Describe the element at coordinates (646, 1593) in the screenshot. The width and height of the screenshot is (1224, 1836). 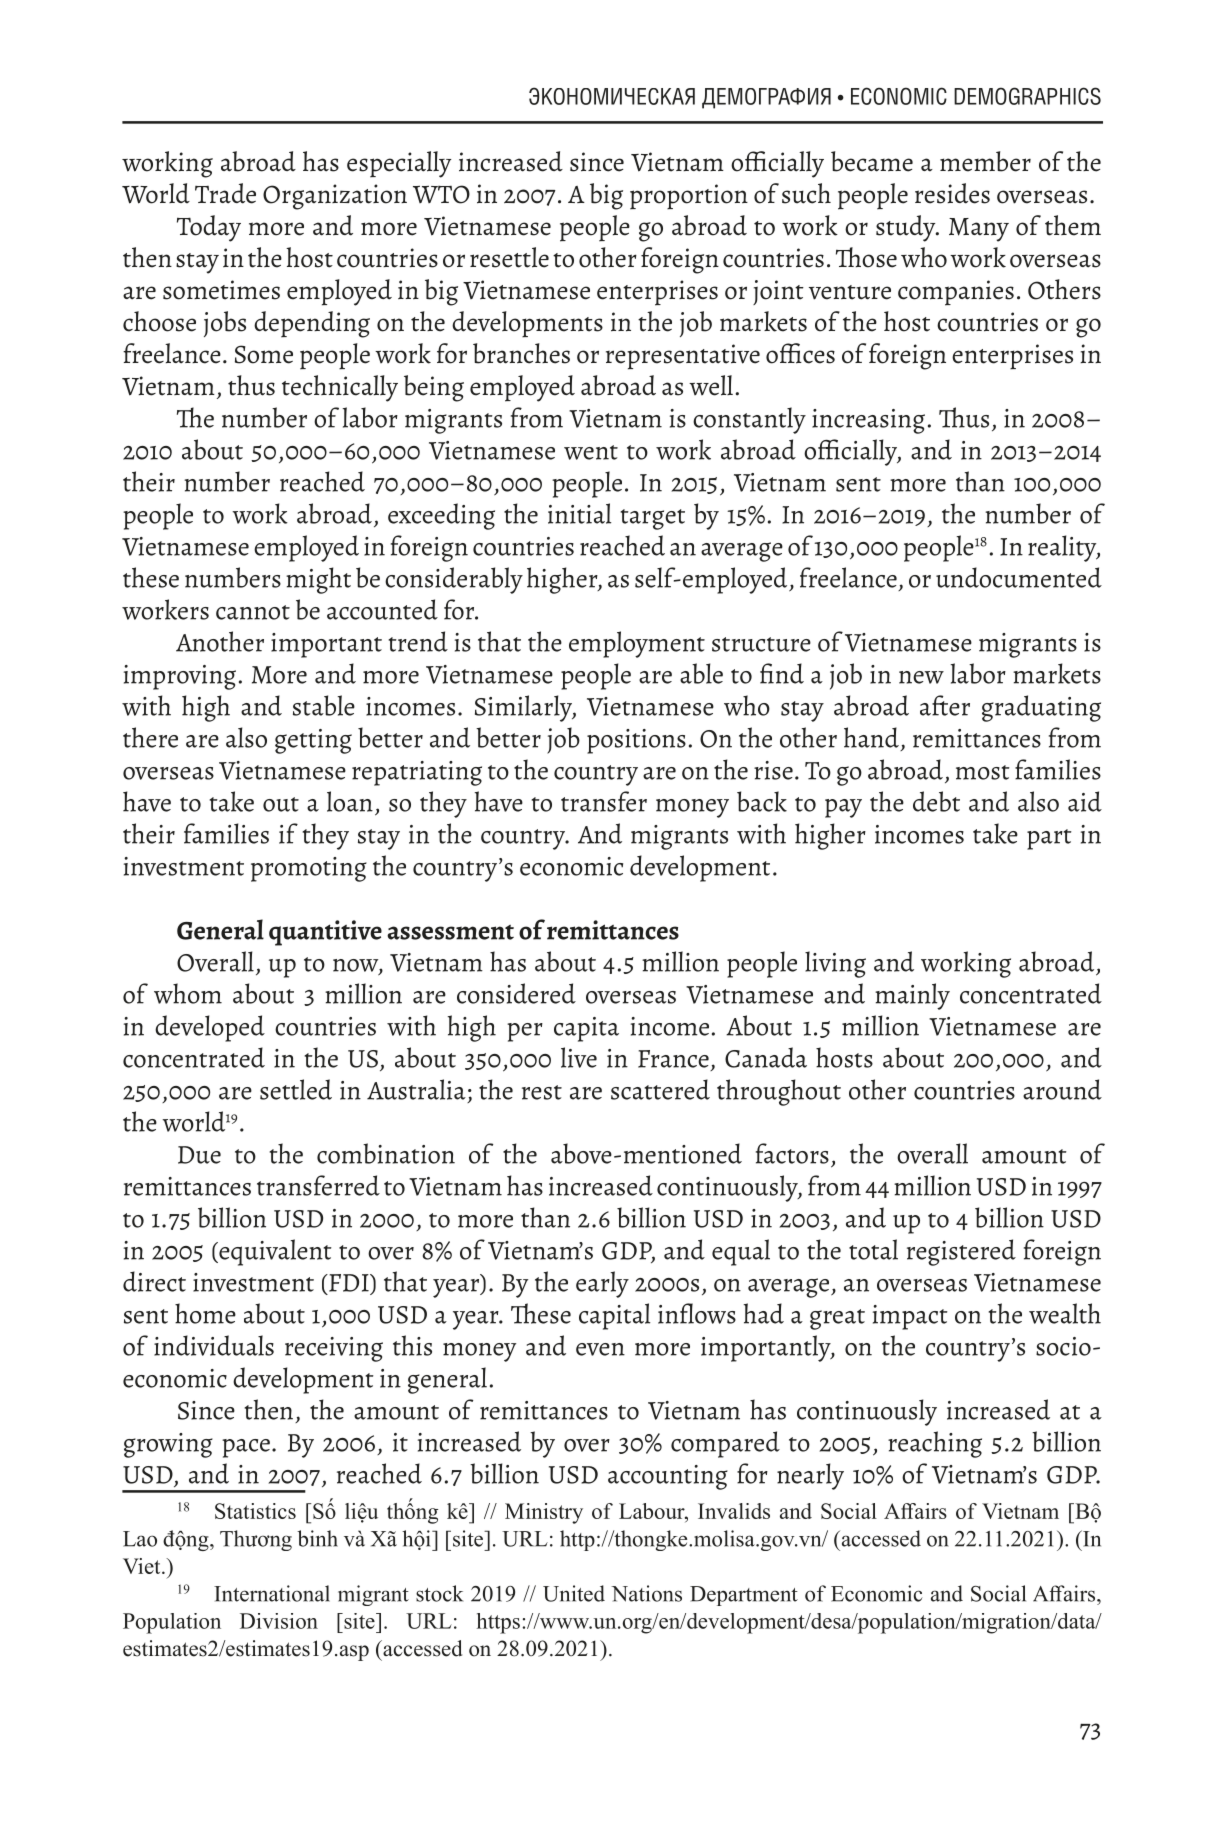
I see `Nations` at that location.
